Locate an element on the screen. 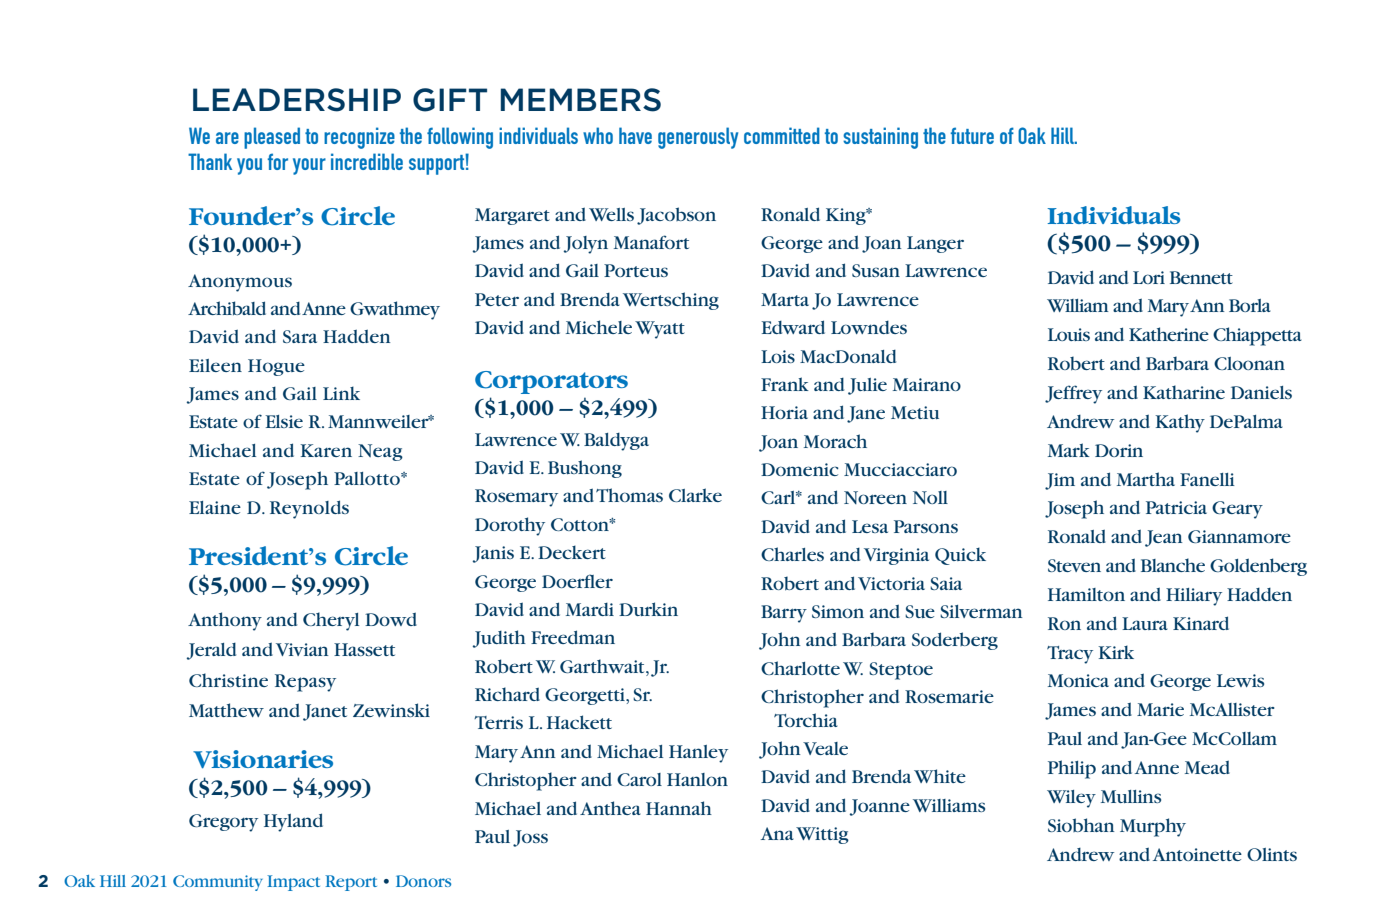 The height and width of the screenshot is (919, 1378). Lois is located at coordinates (778, 356).
